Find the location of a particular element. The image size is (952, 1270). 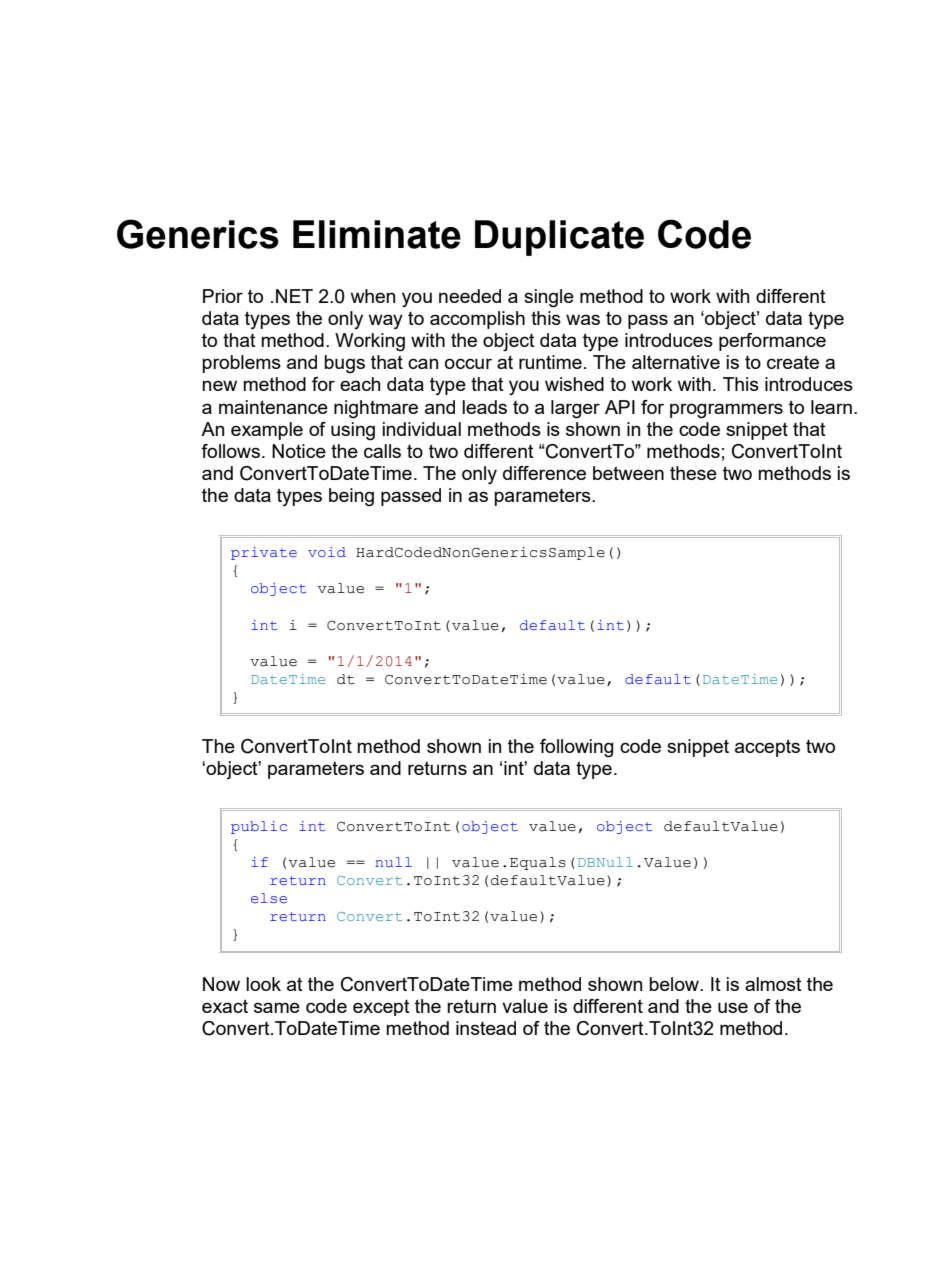

use is located at coordinates (733, 1007).
